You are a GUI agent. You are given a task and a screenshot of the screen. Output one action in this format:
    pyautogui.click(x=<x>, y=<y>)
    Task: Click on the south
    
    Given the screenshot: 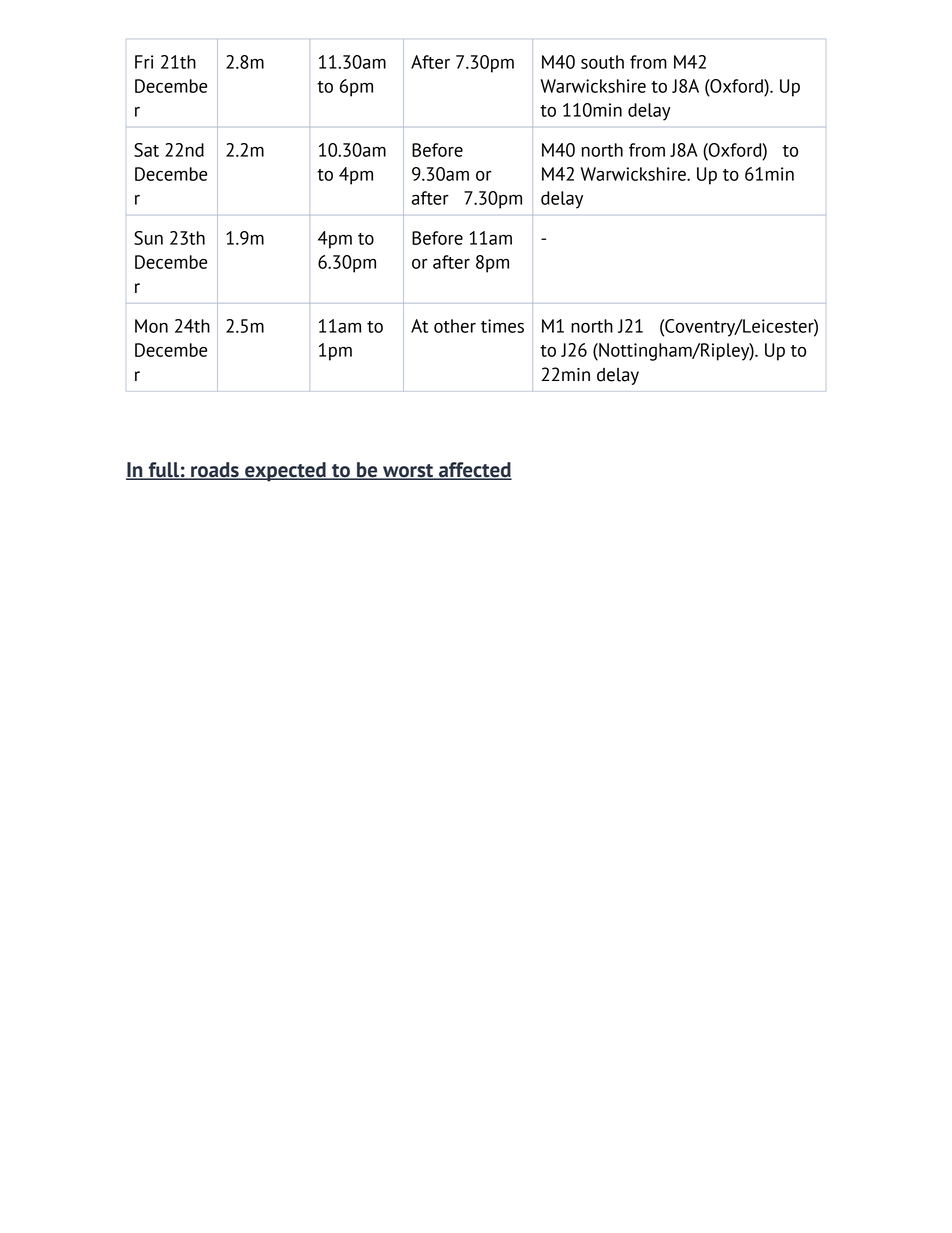 What is the action you would take?
    pyautogui.click(x=602, y=62)
